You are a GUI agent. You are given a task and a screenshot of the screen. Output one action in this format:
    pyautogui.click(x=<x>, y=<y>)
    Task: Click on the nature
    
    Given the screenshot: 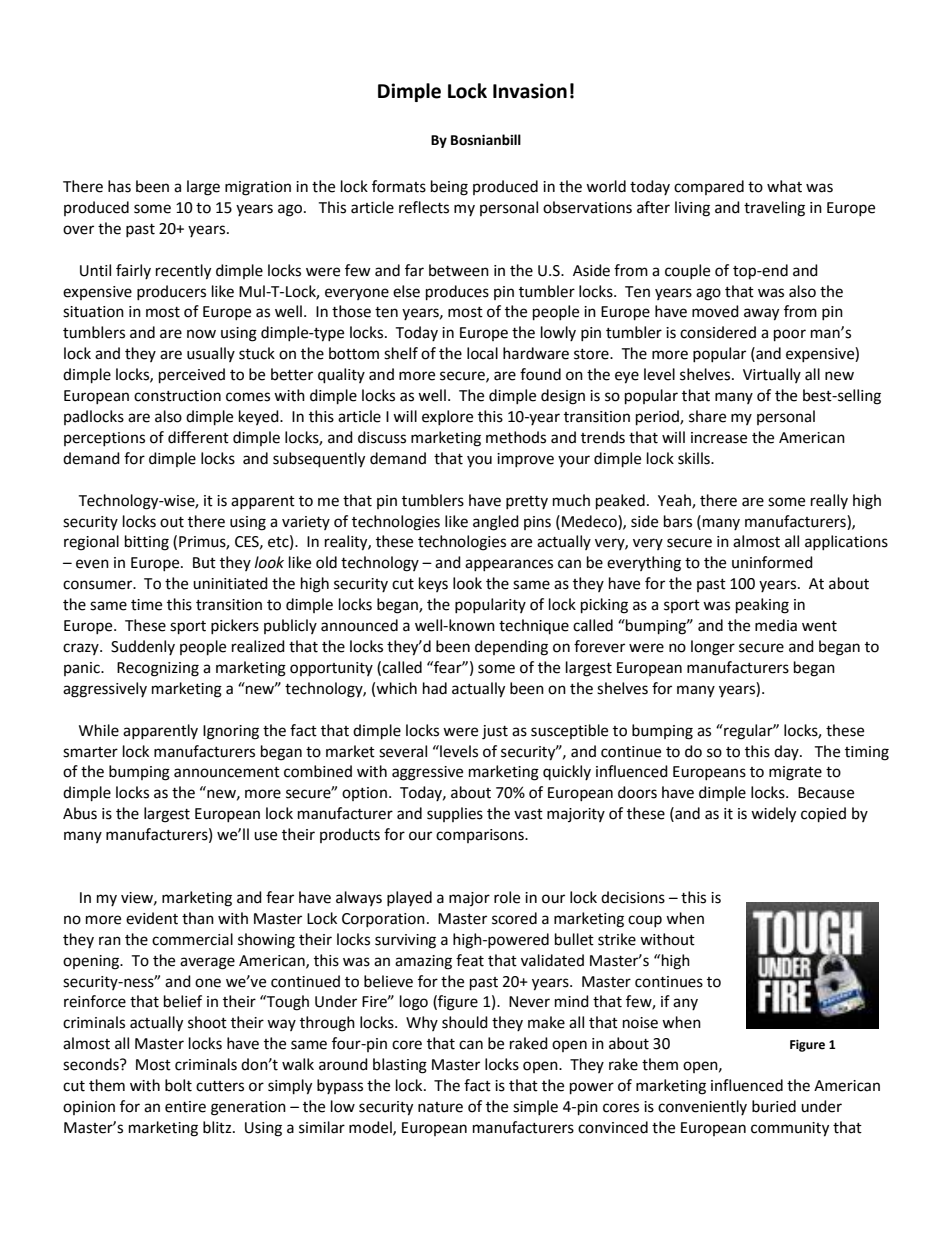 What is the action you would take?
    pyautogui.click(x=440, y=1107)
